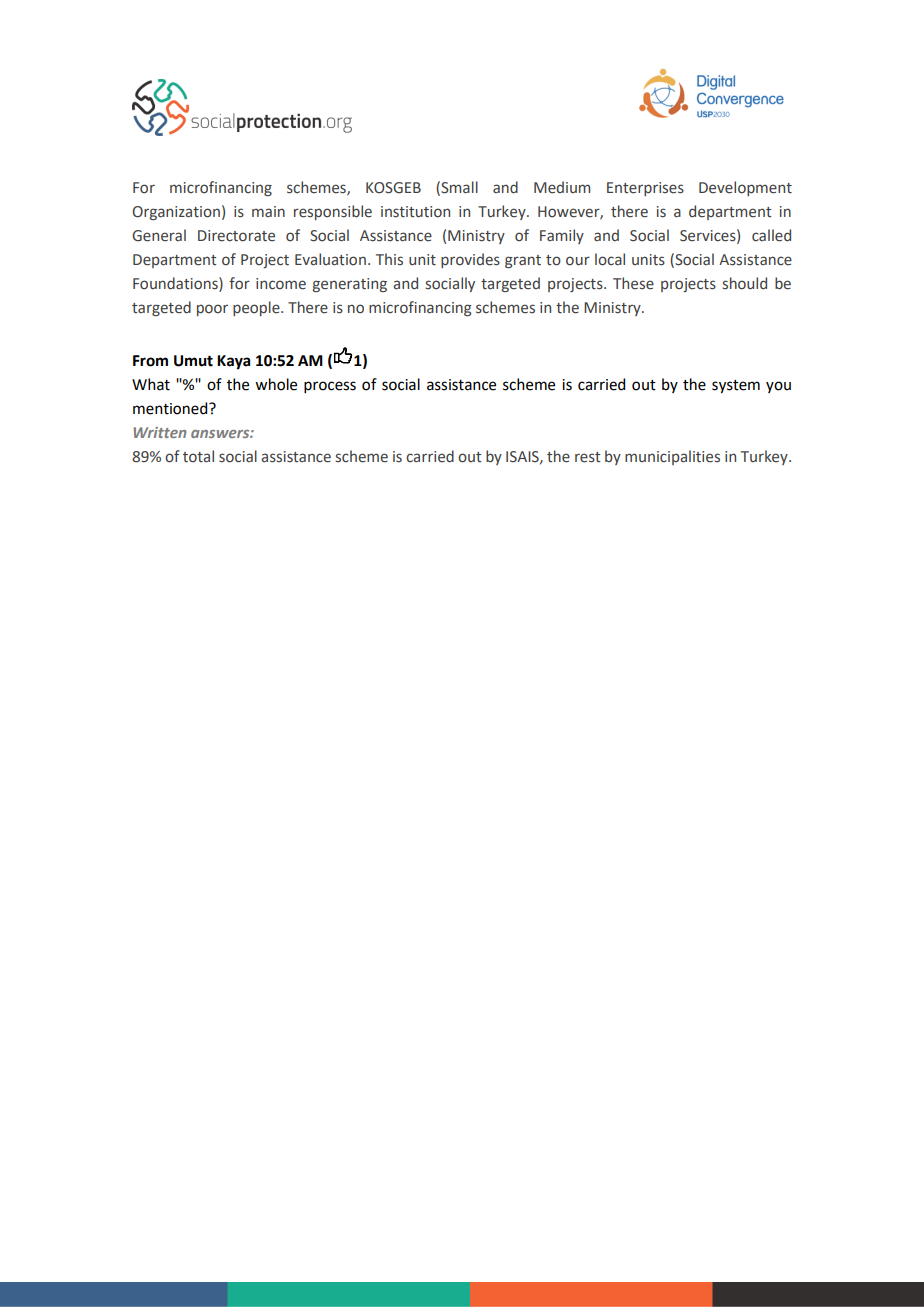  Describe the element at coordinates (268, 211) in the screenshot. I see `main` at that location.
